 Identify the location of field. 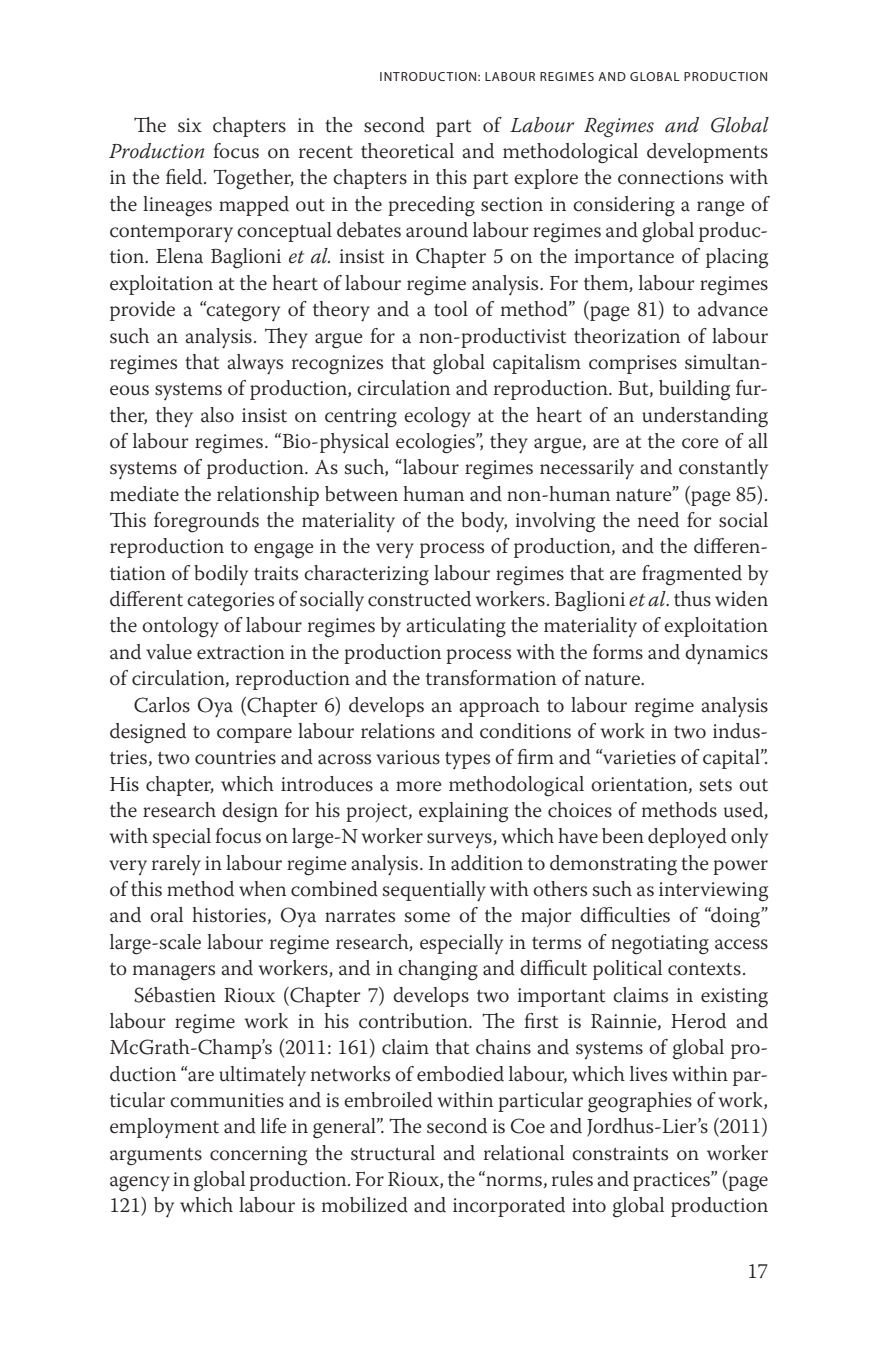
(185, 177).
